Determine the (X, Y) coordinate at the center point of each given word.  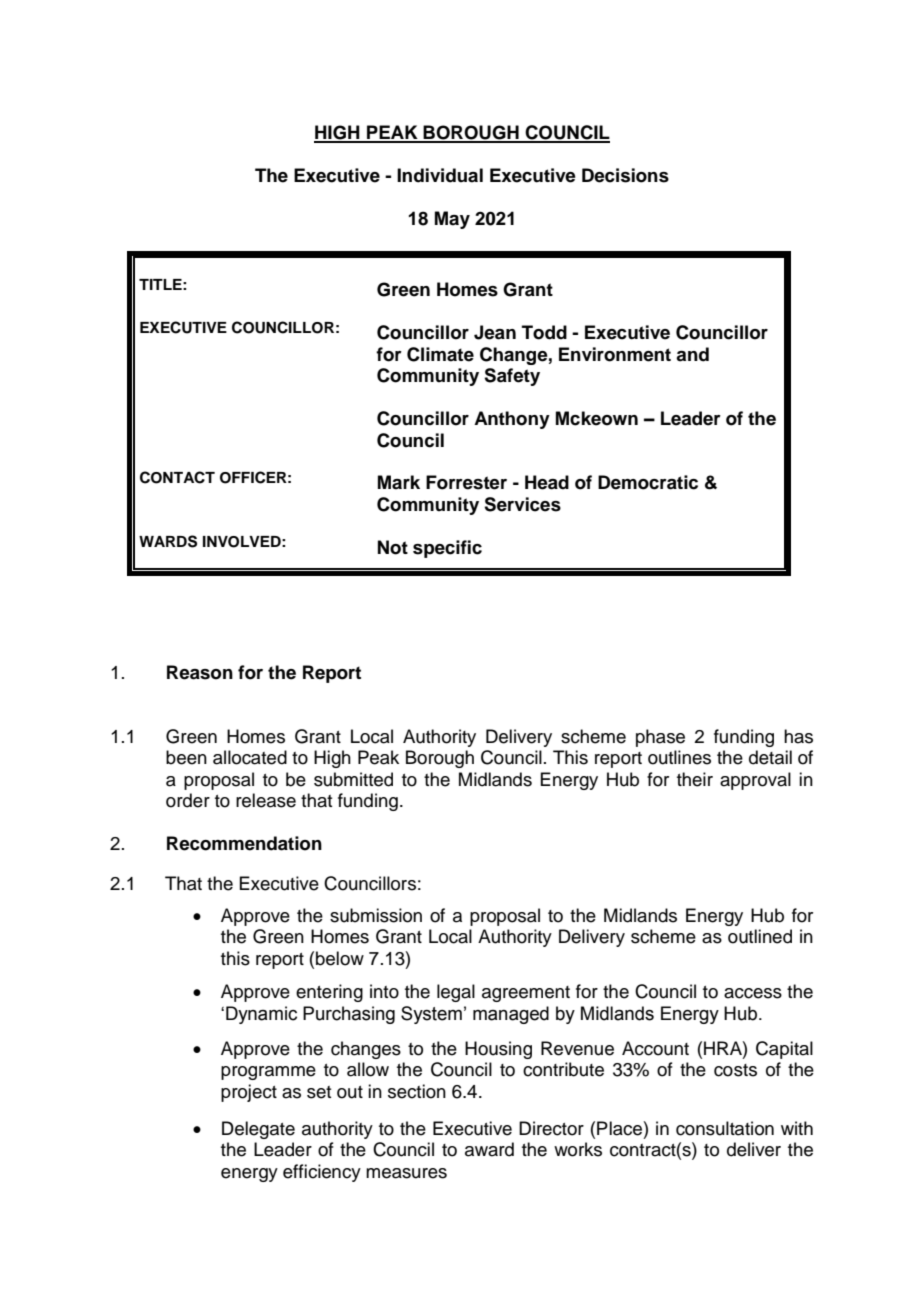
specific (447, 549)
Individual (440, 175)
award (489, 1149)
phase (660, 738)
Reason (200, 672)
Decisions (625, 175)
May (452, 220)
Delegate (258, 1130)
